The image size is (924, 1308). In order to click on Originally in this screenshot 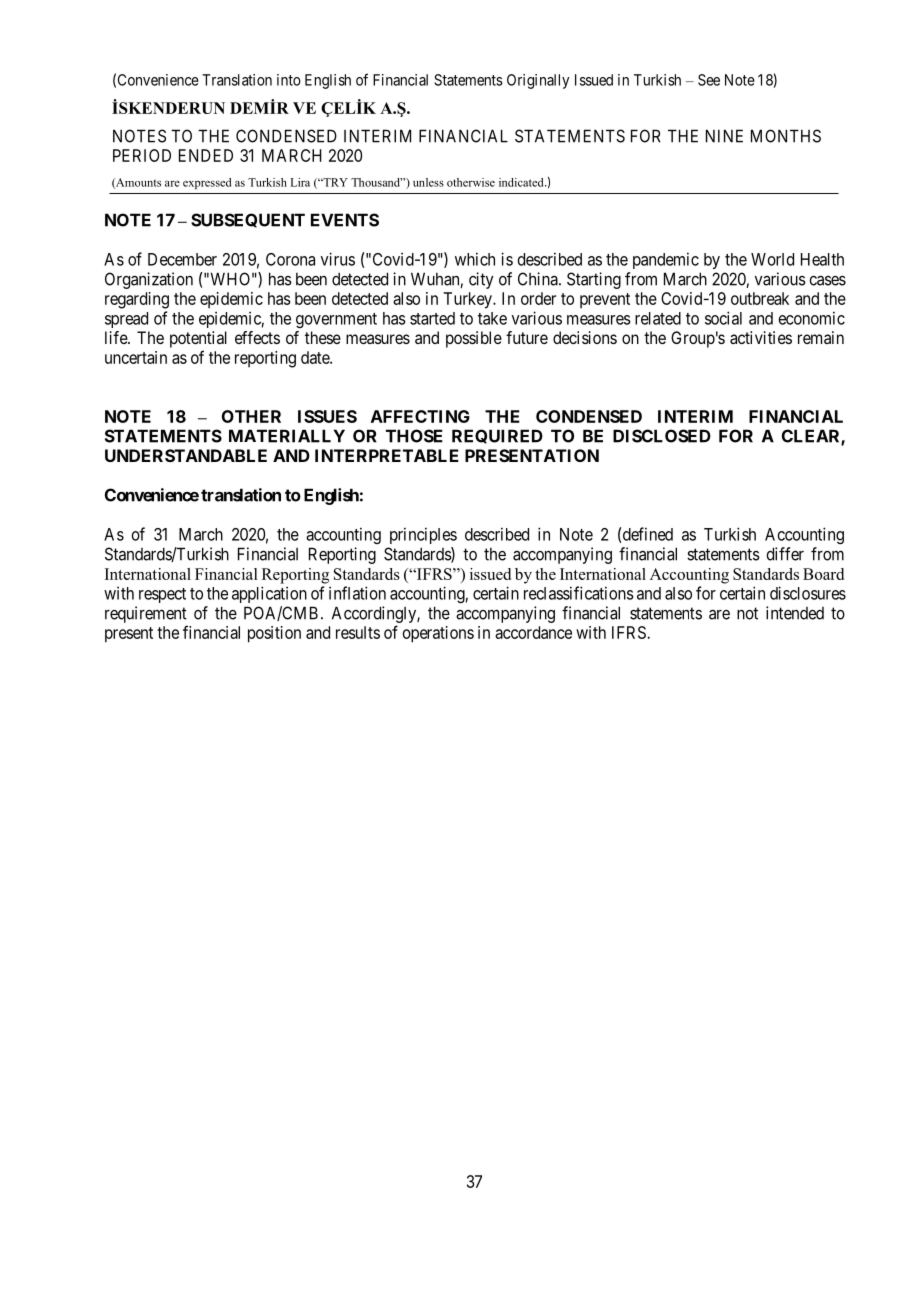, I will do `click(538, 81)`.
